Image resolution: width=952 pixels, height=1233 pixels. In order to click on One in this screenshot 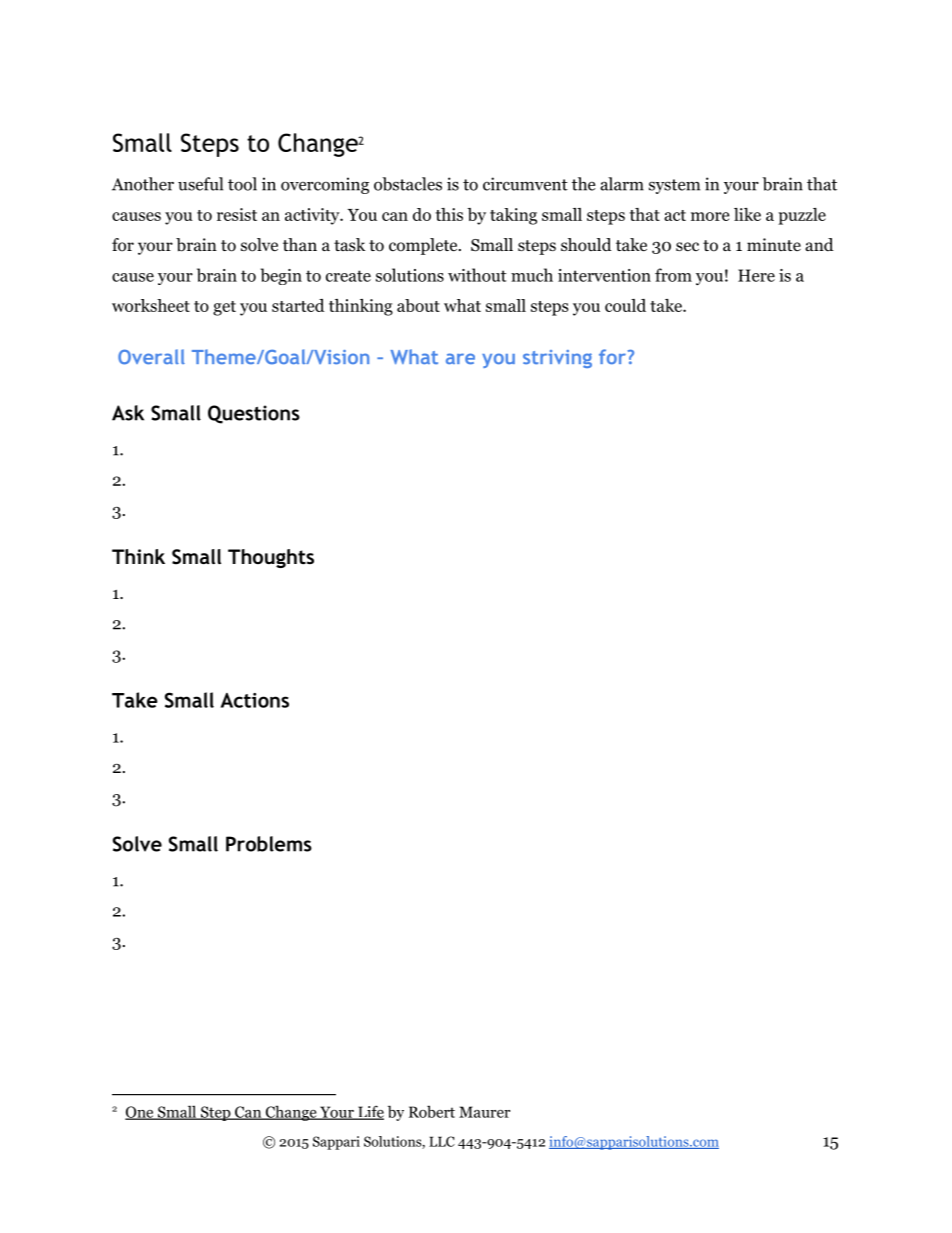, I will do `click(140, 1113)`.
